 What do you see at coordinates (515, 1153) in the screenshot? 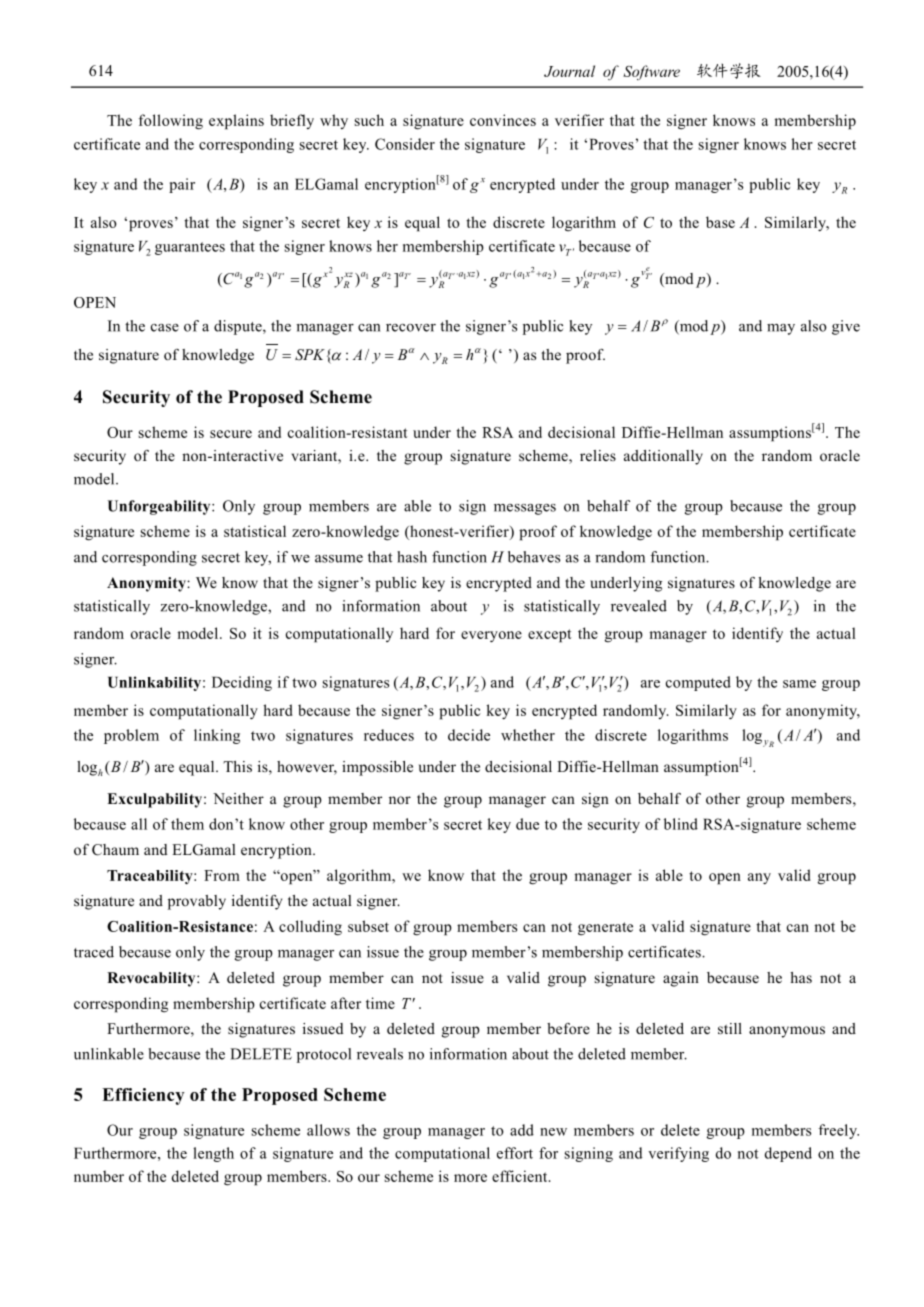
I see `effort` at bounding box center [515, 1153].
